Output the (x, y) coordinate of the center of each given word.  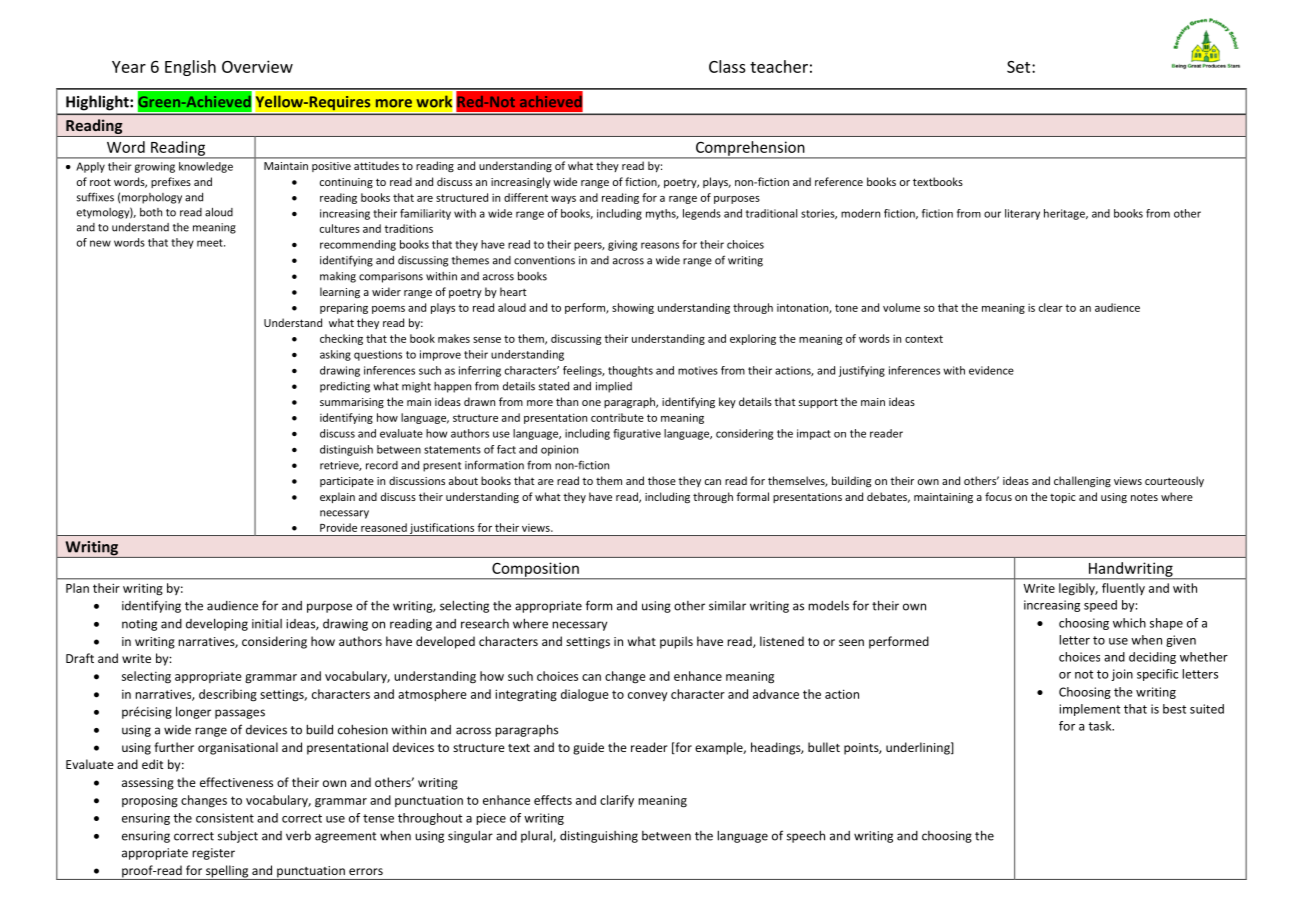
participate (347, 482)
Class (727, 66)
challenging (1082, 482)
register (213, 854)
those (662, 480)
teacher (779, 66)
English (190, 68)
